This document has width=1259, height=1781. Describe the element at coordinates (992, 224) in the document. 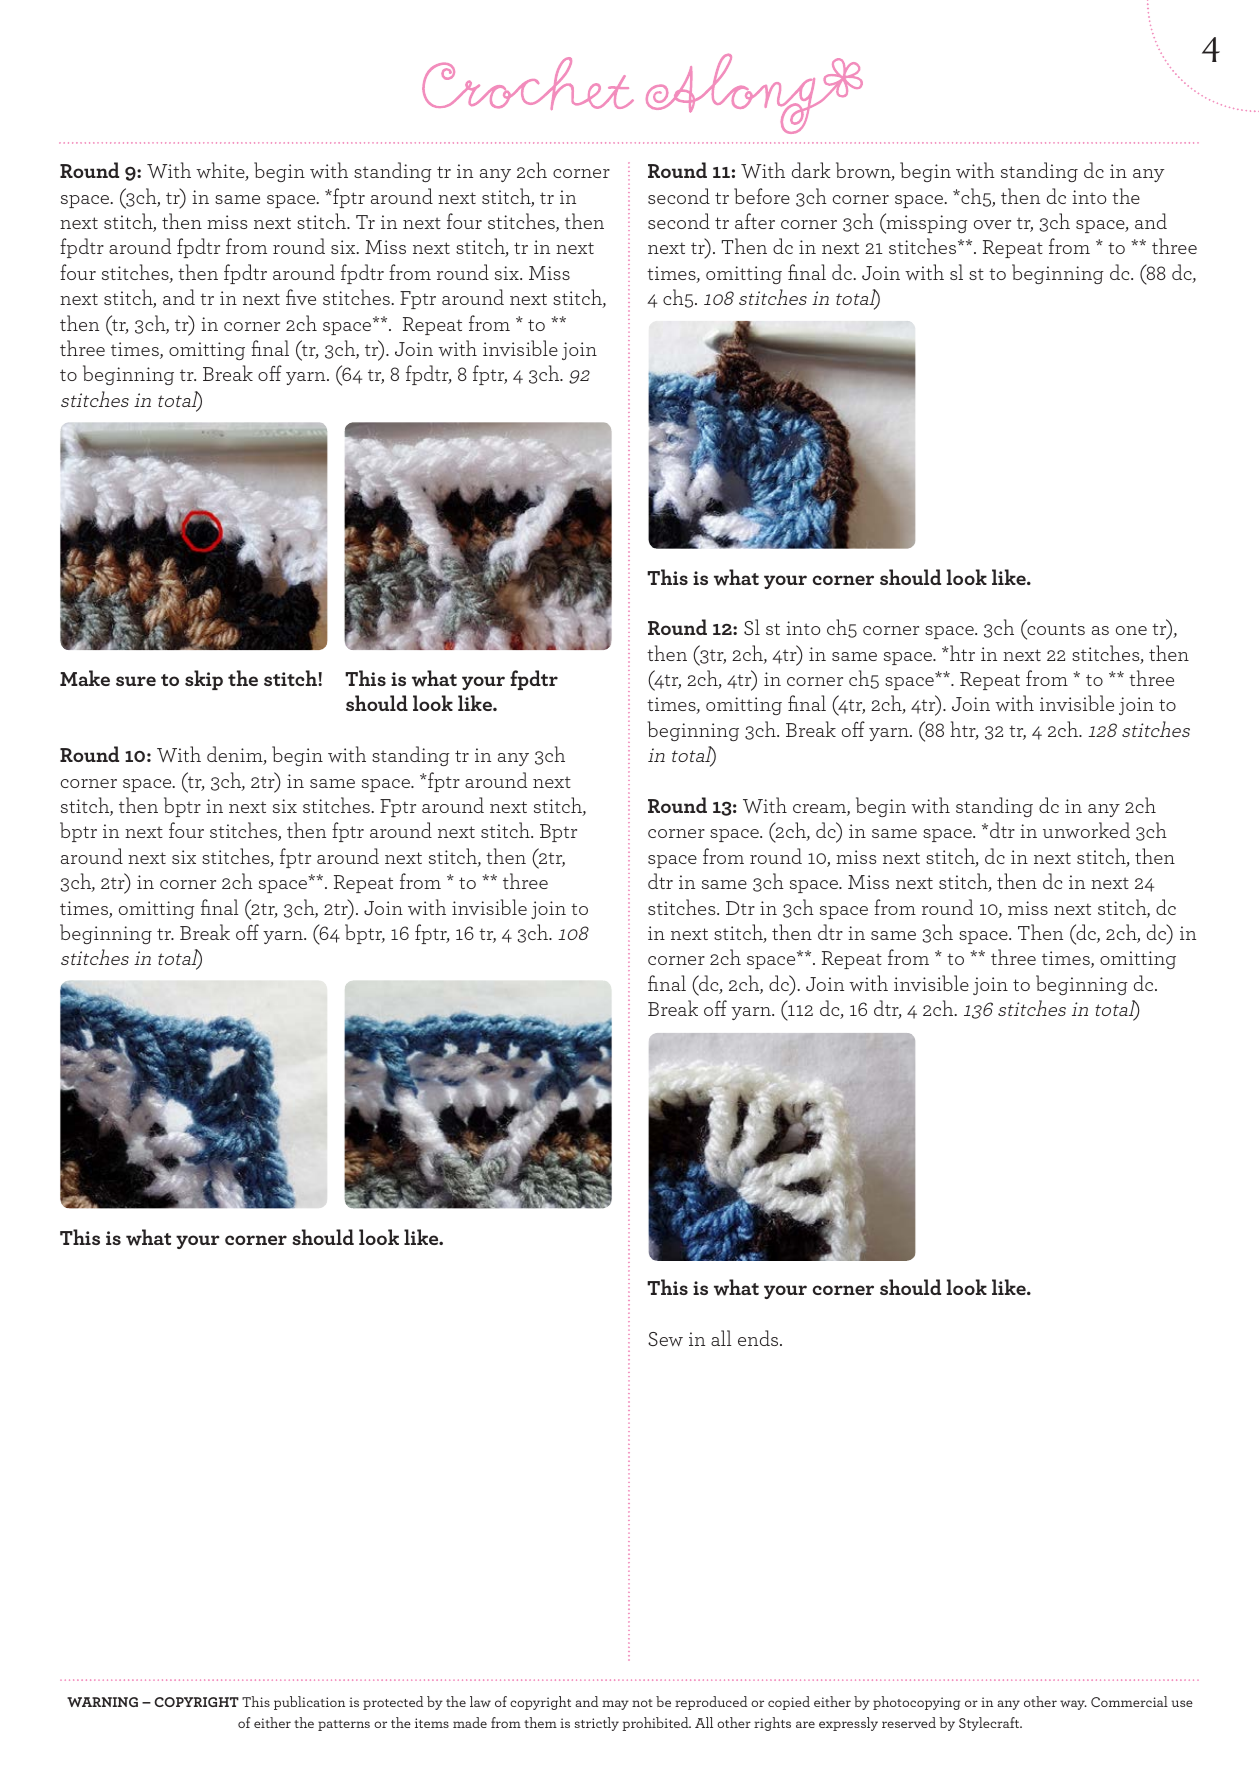

I see `over` at that location.
